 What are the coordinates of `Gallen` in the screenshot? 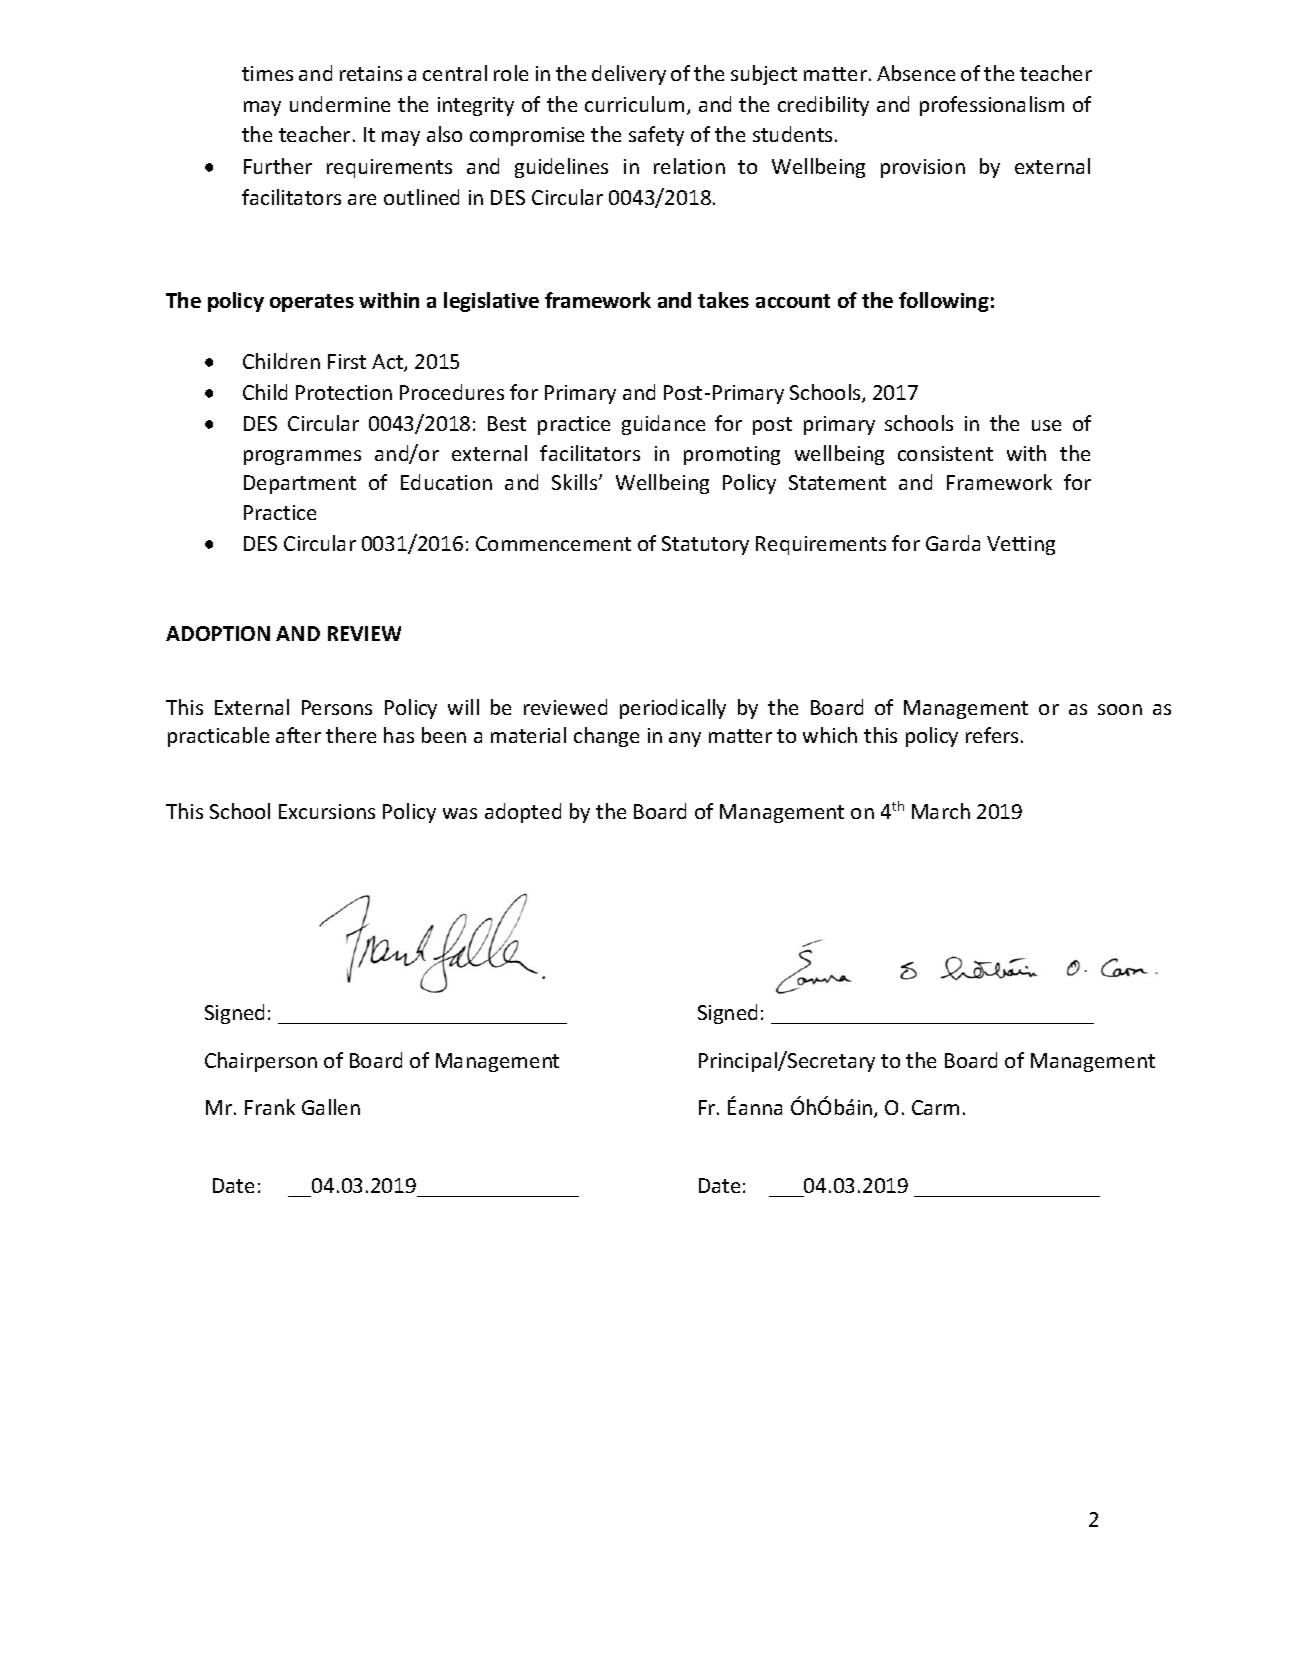 It's located at (331, 1107).
